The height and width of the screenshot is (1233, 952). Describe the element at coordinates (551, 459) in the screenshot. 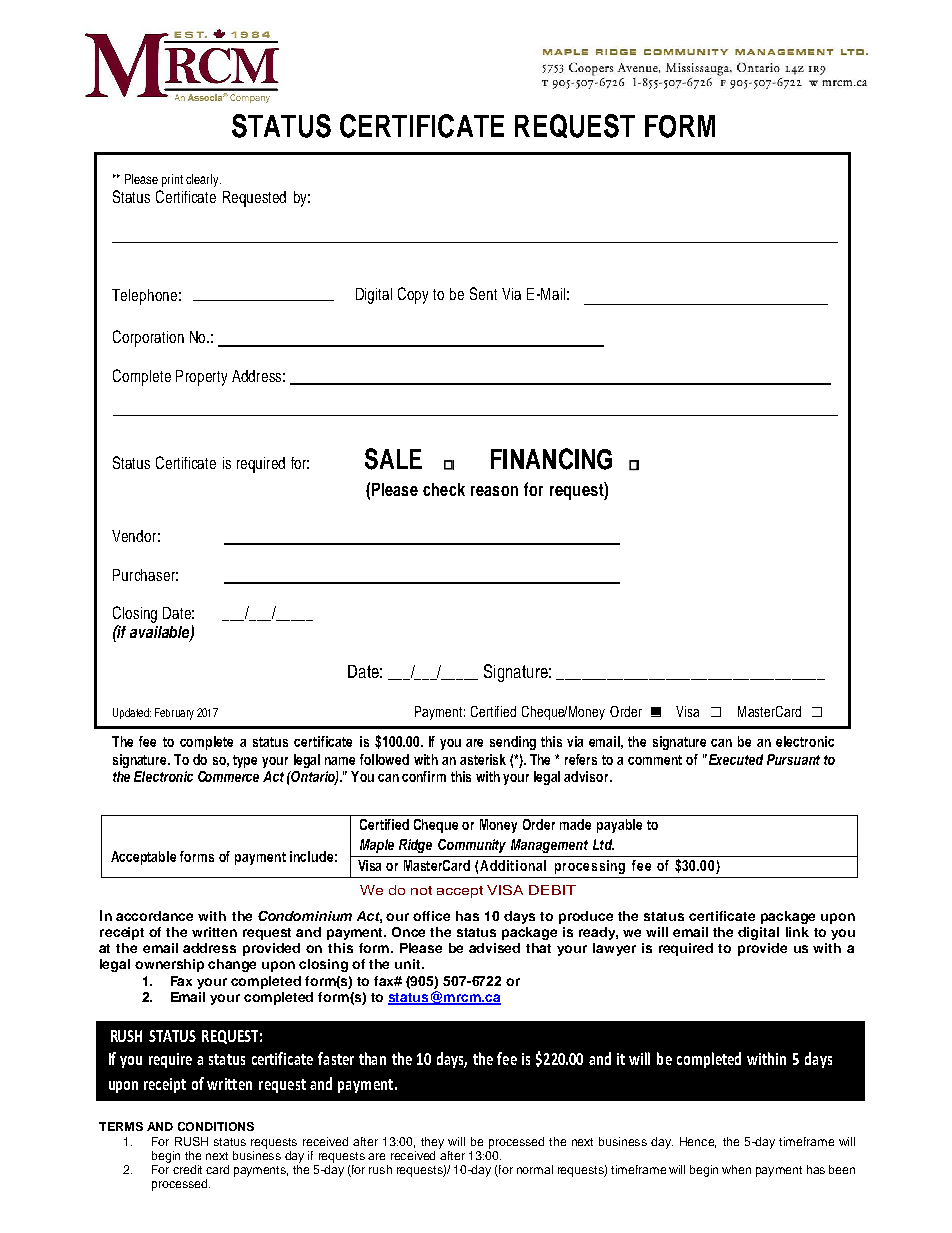

I see `FINANCING` at that location.
